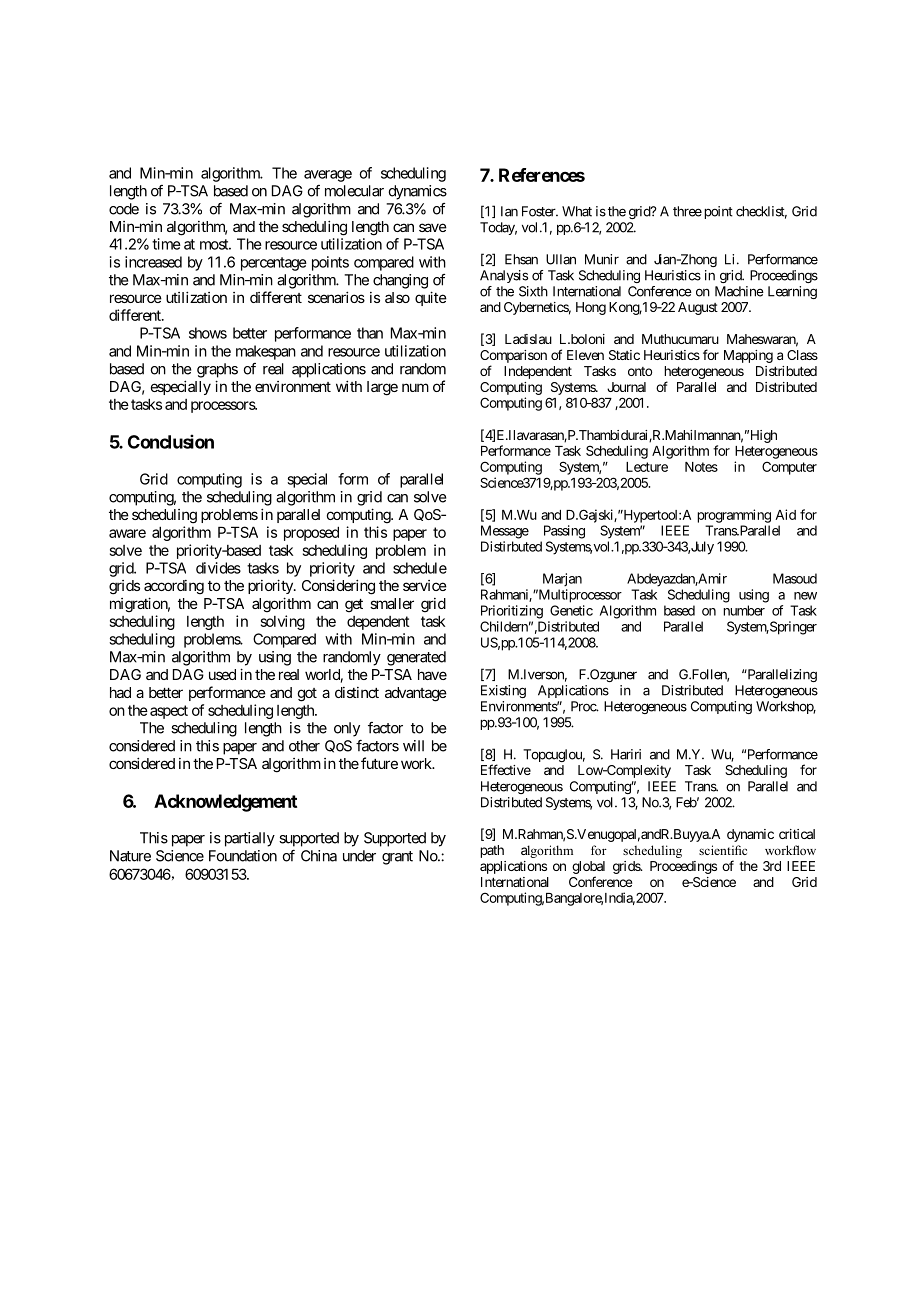  I want to click on Prioritizing, so click(512, 612).
